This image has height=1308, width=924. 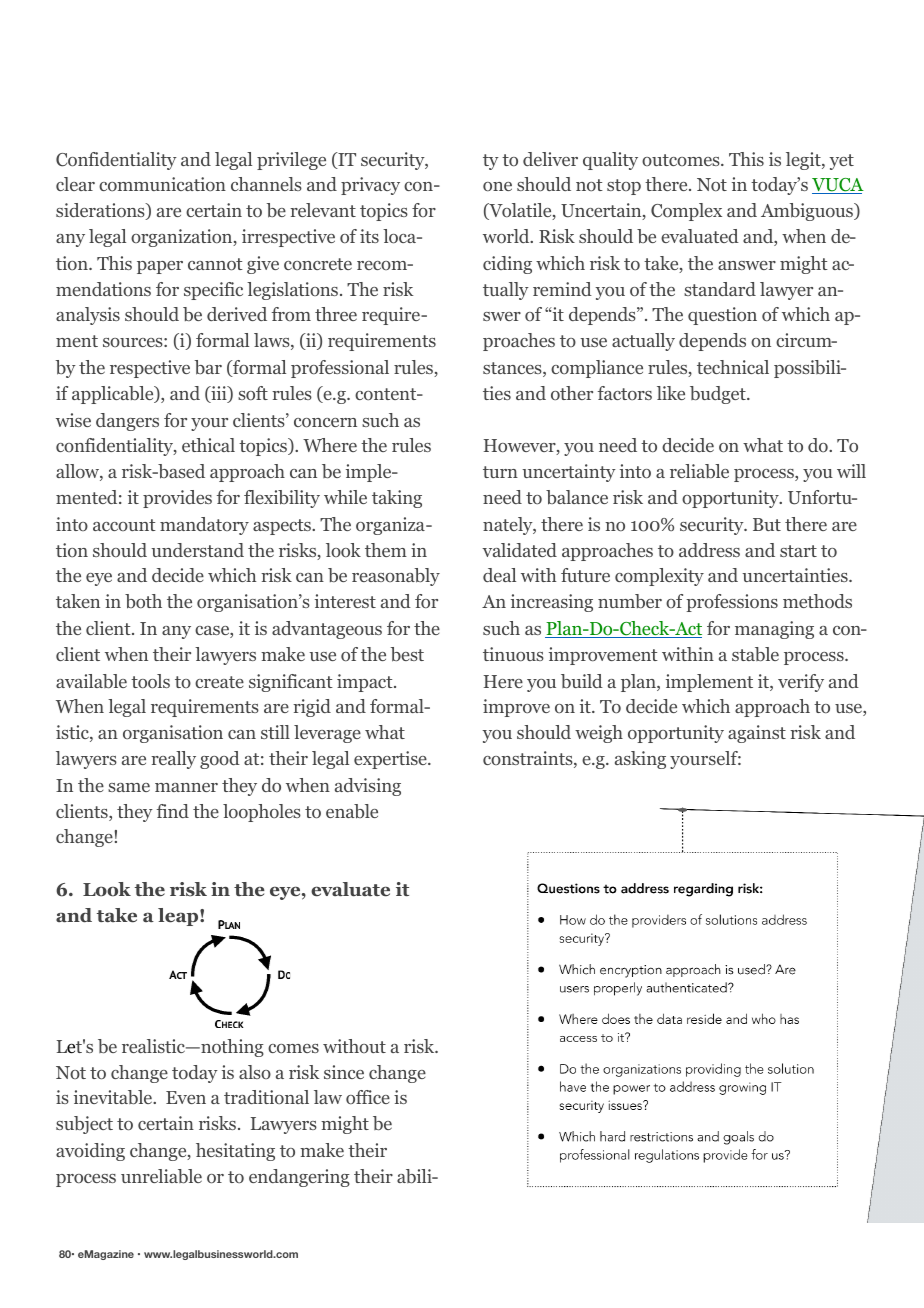 What do you see at coordinates (755, 654) in the image?
I see `stable` at bounding box center [755, 654].
